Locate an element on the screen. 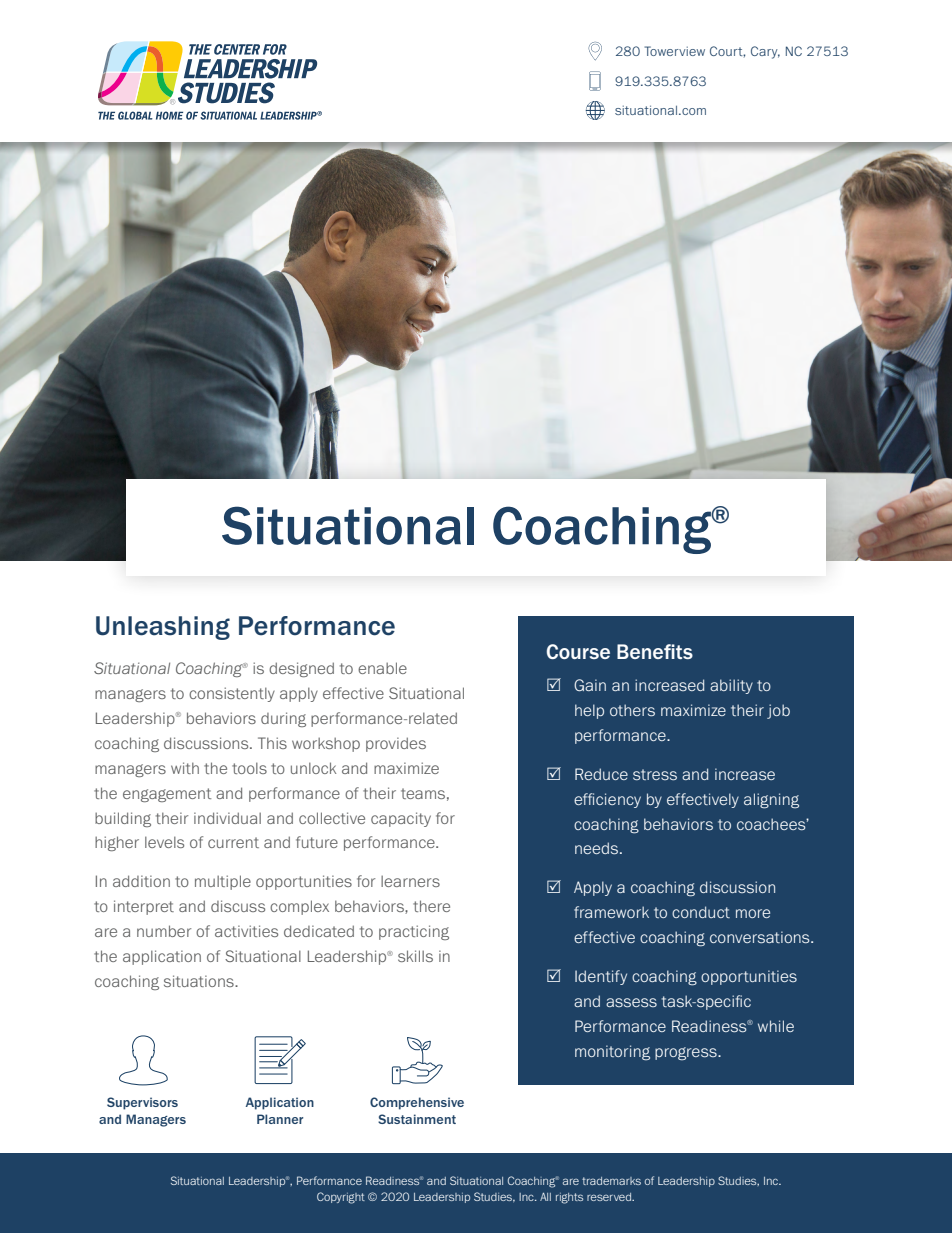 This screenshot has height=1233, width=952. ability is located at coordinates (731, 686).
